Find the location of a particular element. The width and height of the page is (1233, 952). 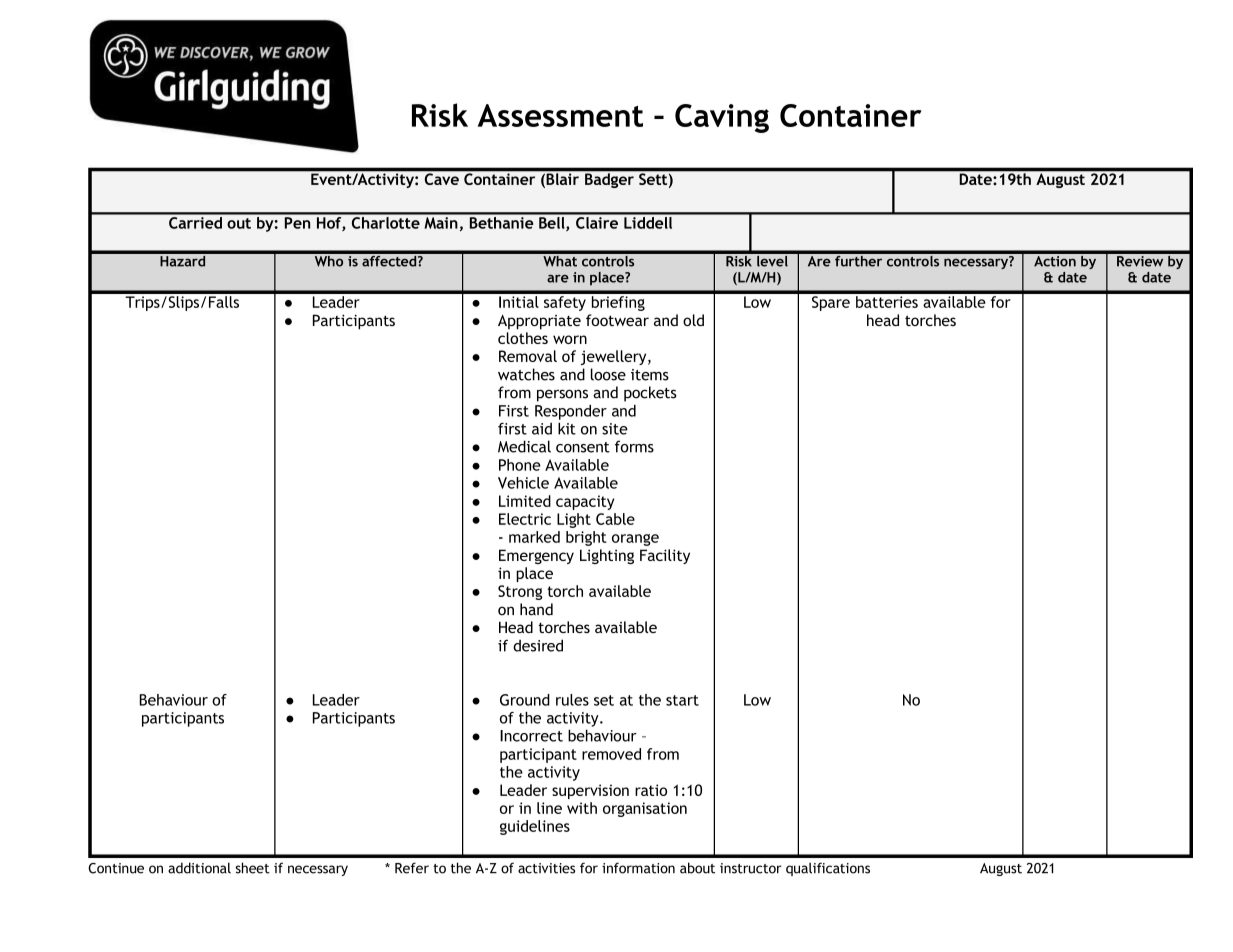

Vehicle is located at coordinates (523, 483).
